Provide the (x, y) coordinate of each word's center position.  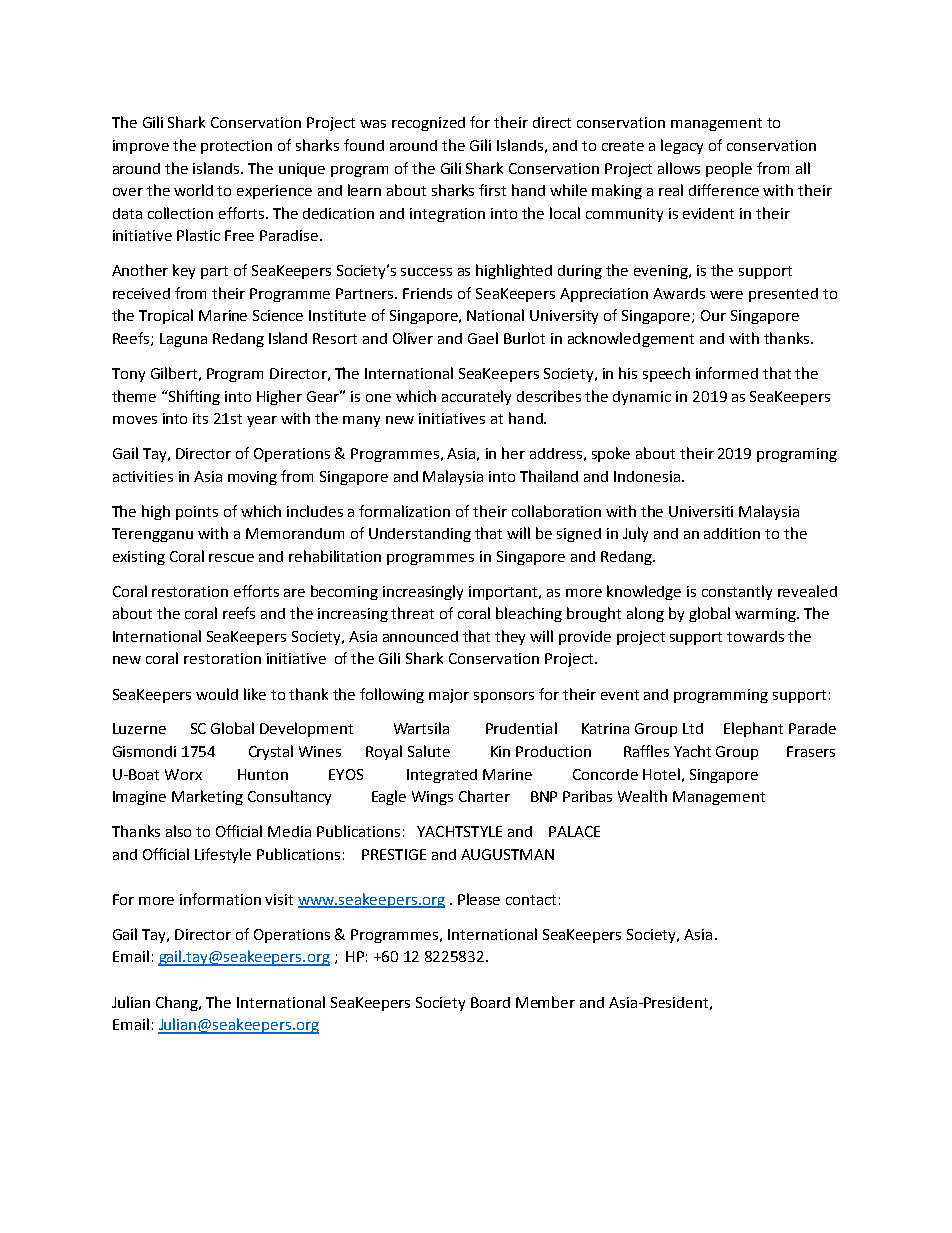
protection (236, 147)
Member (545, 1002)
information (220, 899)
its (200, 418)
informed (727, 373)
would (217, 694)
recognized (428, 124)
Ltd (693, 728)
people (729, 169)
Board (490, 1002)
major (449, 696)
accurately (476, 397)
